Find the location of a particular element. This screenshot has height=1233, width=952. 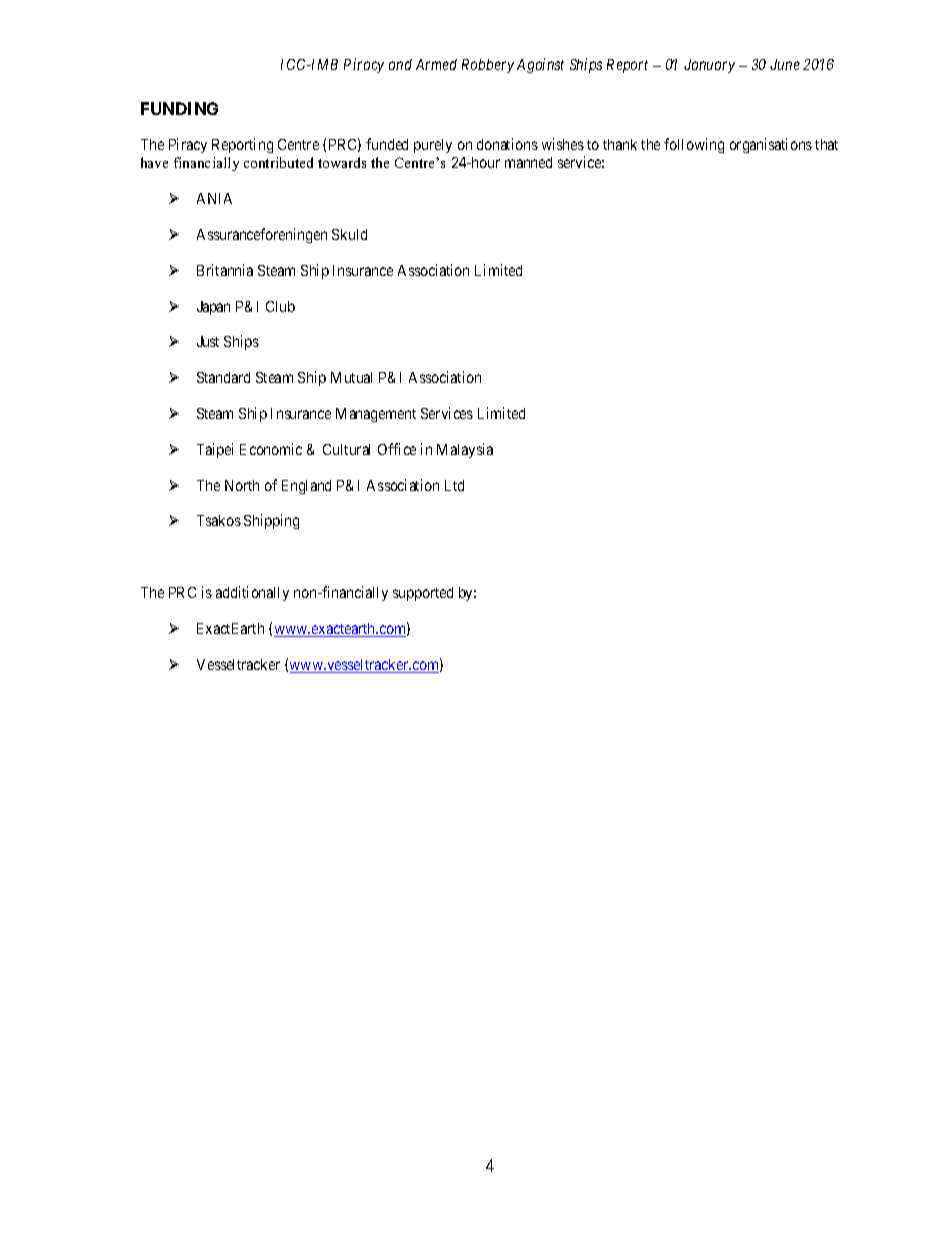

Ltd is located at coordinates (454, 485).
